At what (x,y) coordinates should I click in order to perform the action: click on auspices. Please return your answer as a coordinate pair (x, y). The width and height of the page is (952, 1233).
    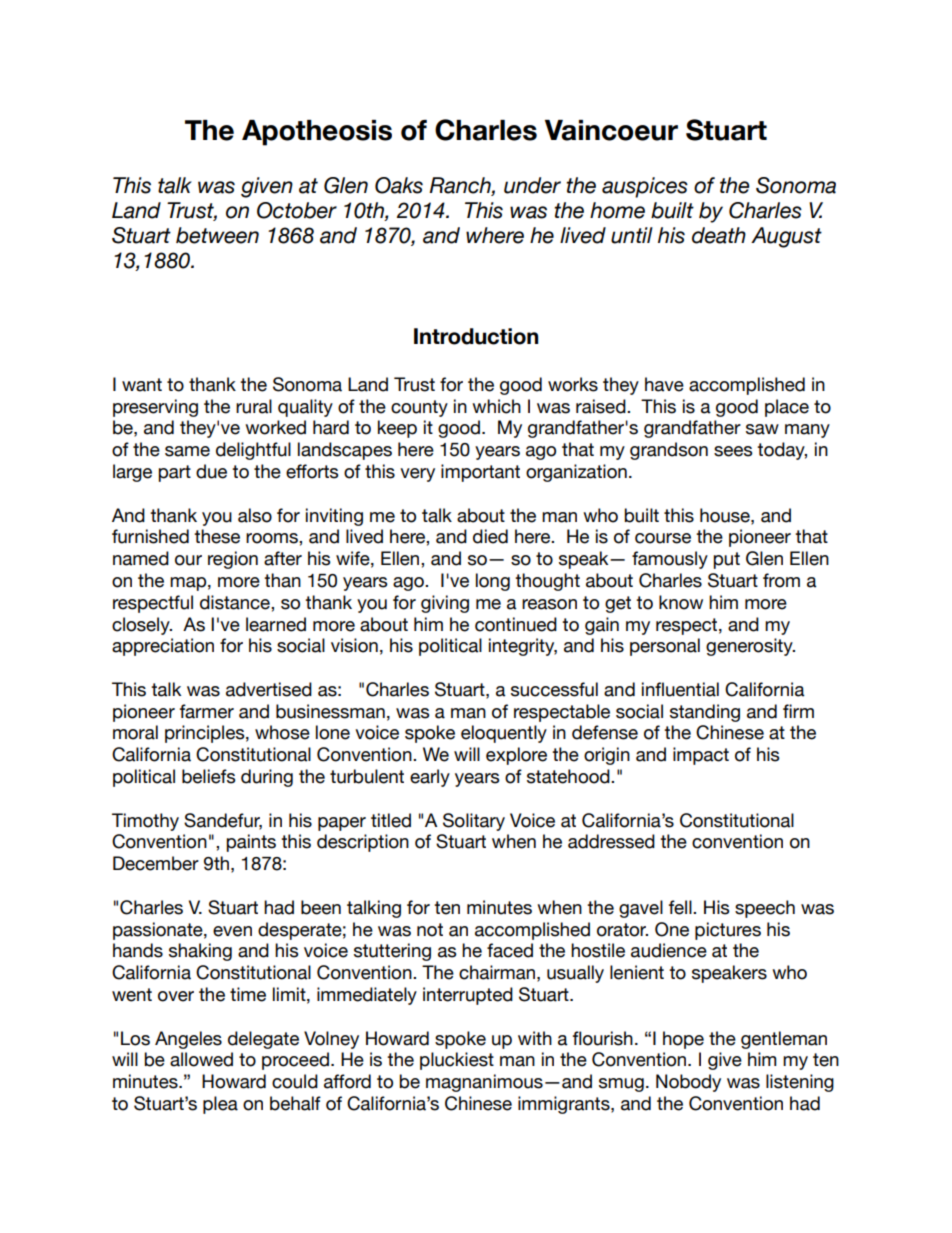
    Looking at the image, I should click on (645, 187).
